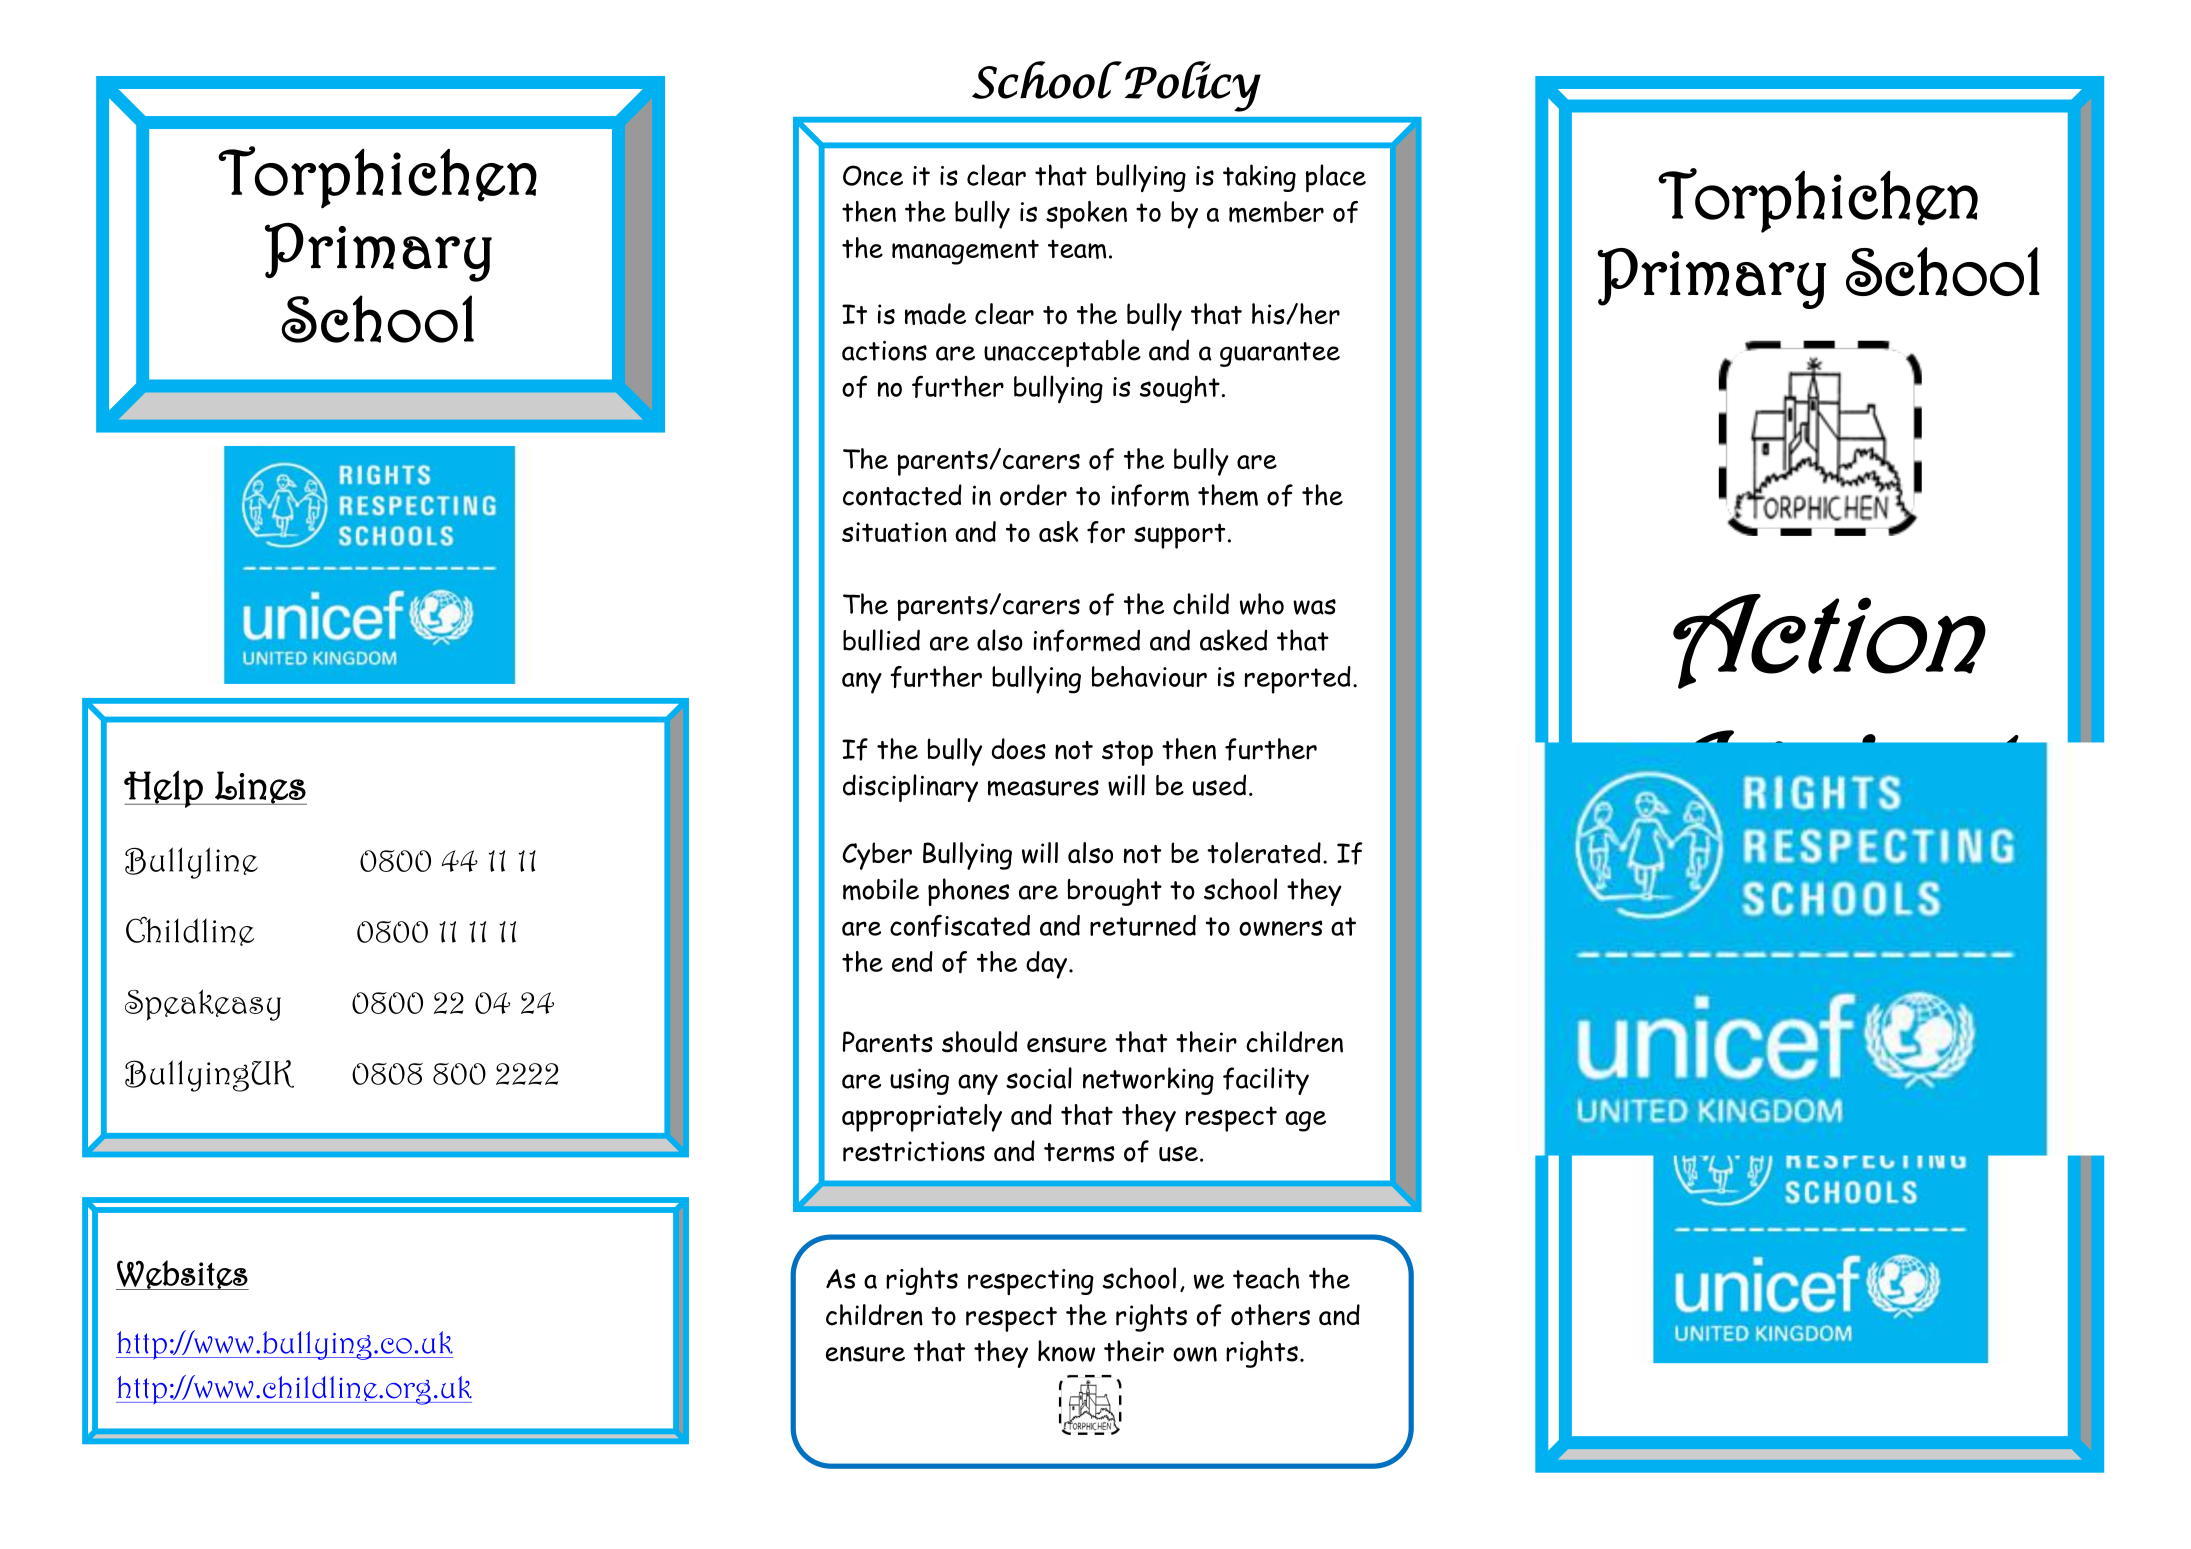 The height and width of the screenshot is (1549, 2191). Describe the element at coordinates (260, 788) in the screenshot. I see `Lines` at that location.
